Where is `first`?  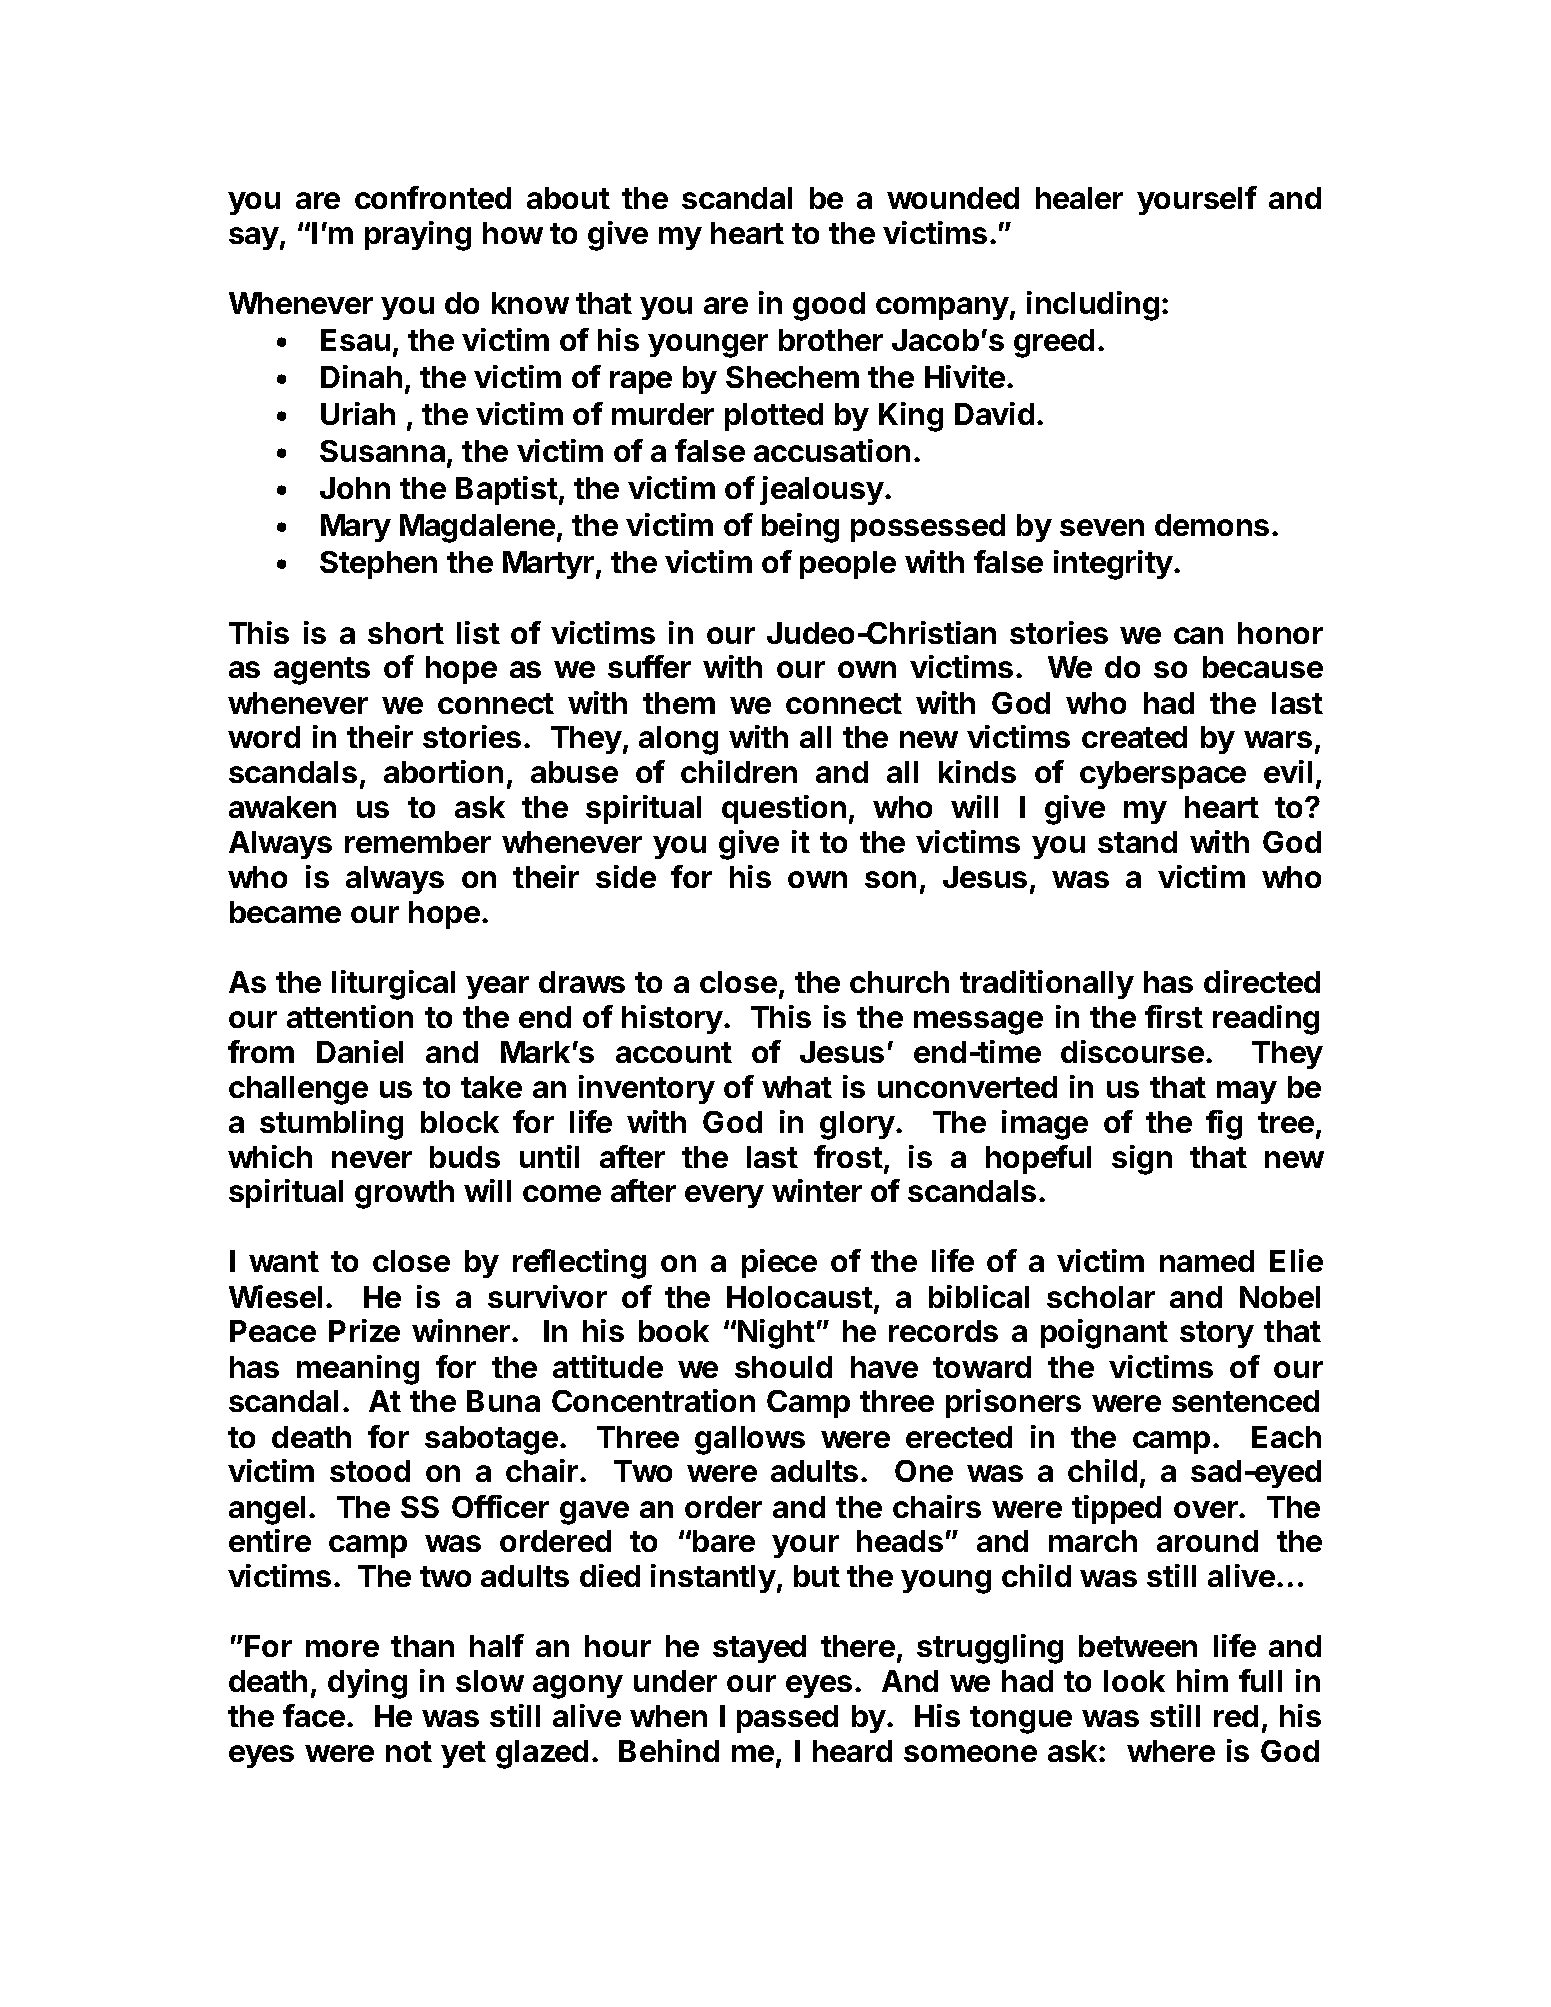 first is located at coordinates (1174, 1016).
